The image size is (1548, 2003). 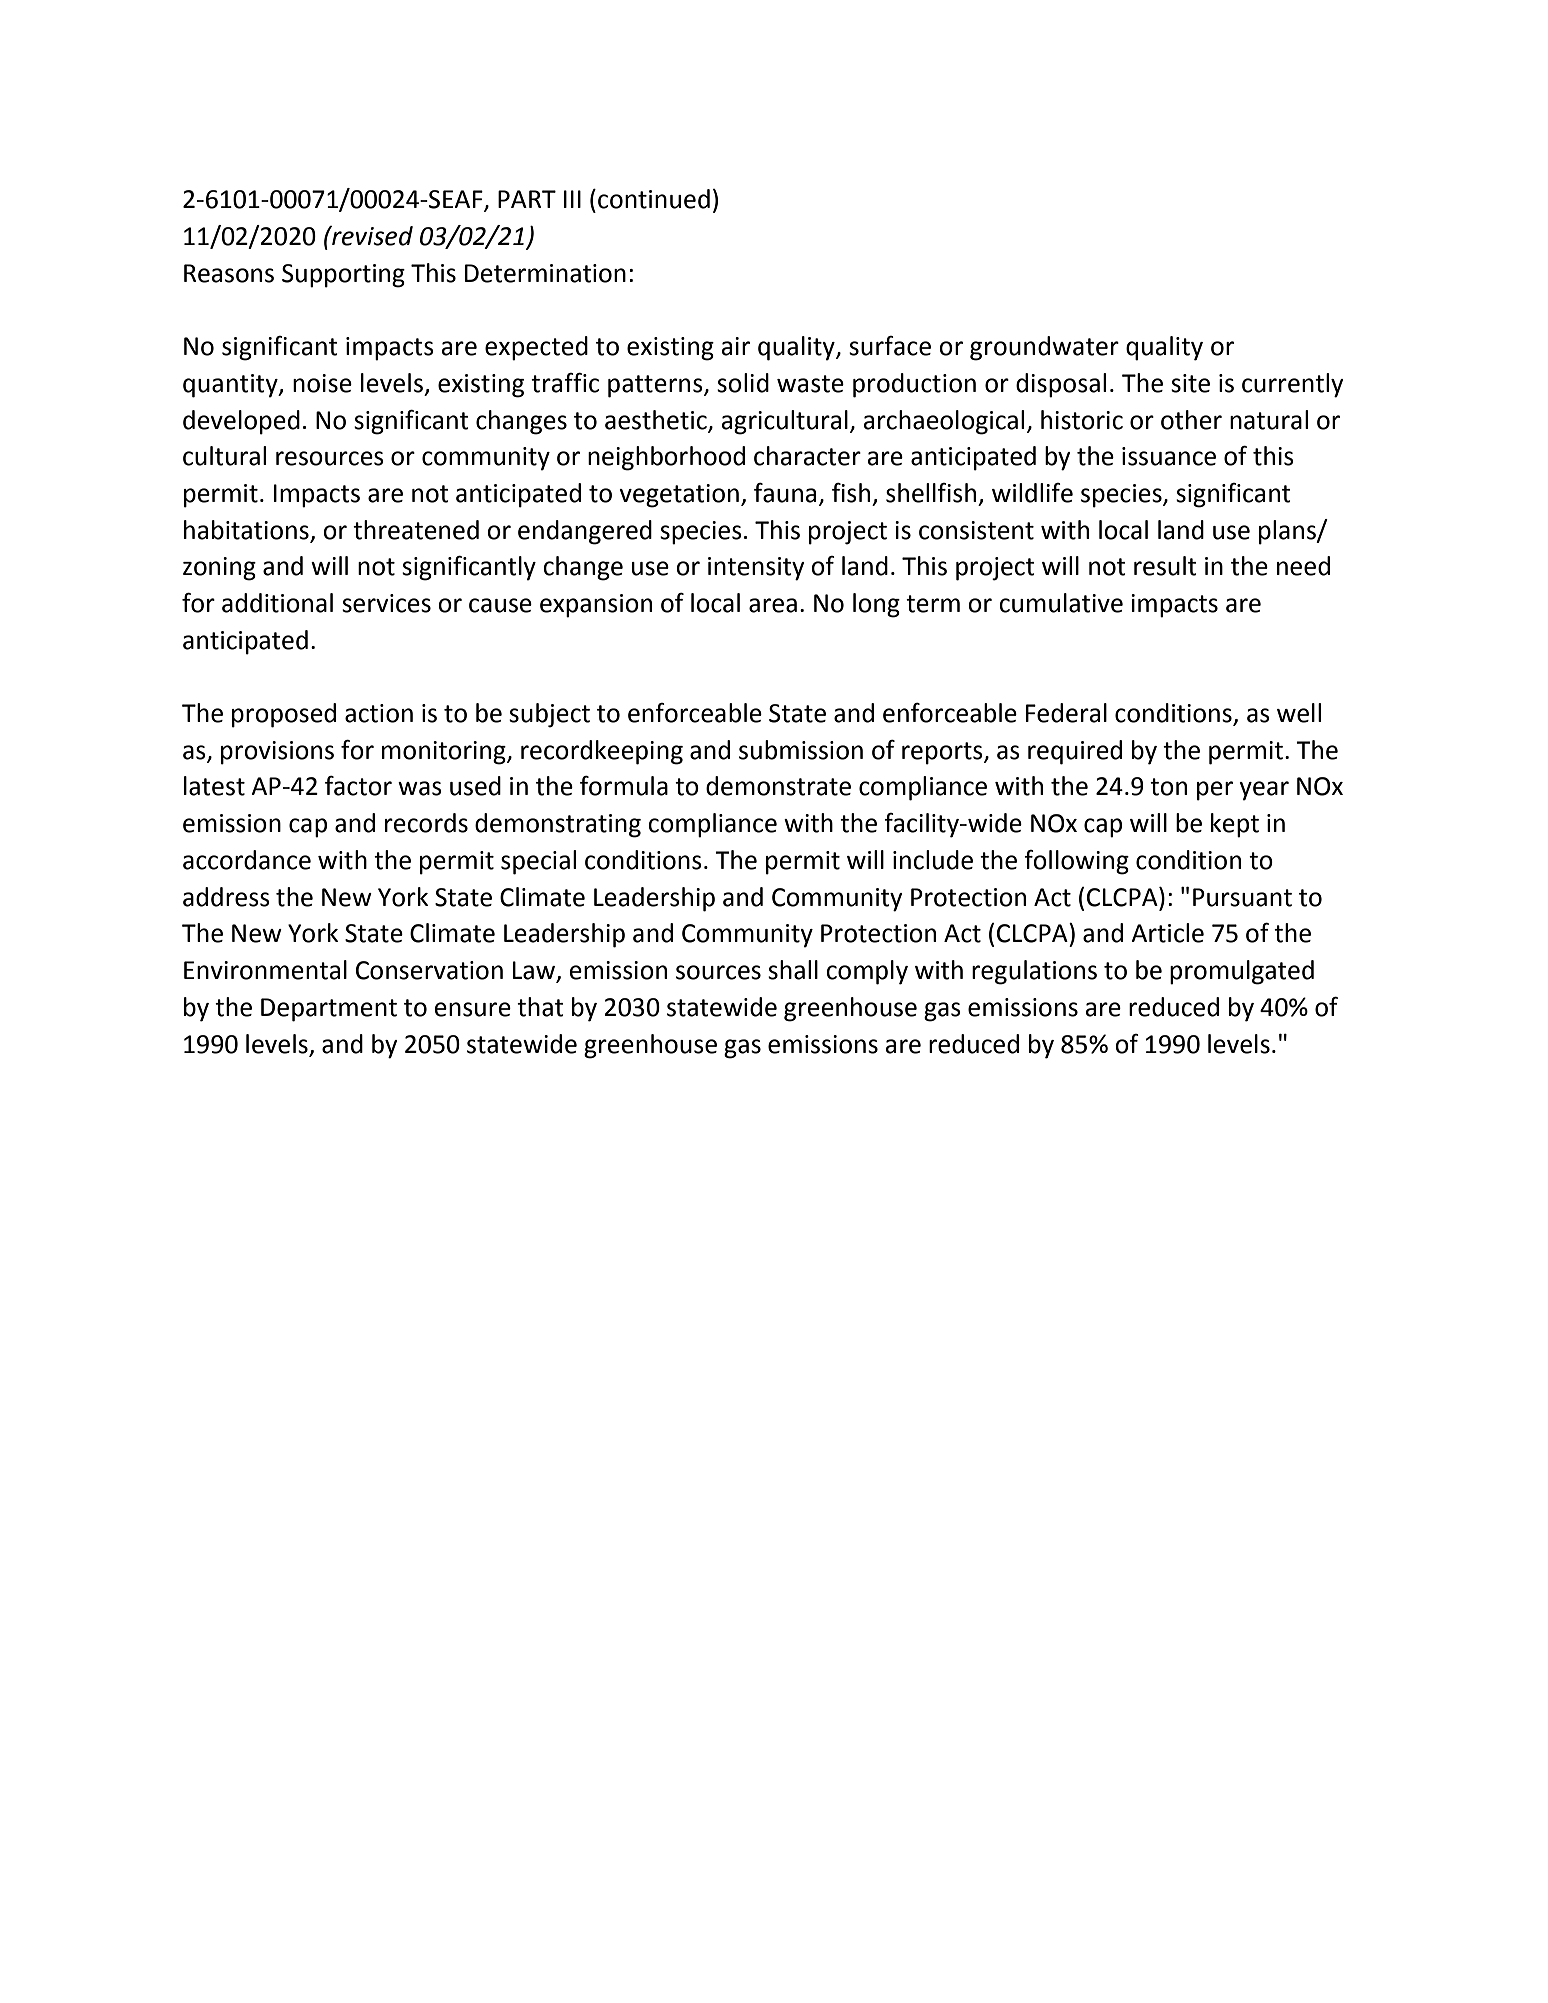 What do you see at coordinates (1242, 972) in the screenshot?
I see `promulgated` at bounding box center [1242, 972].
